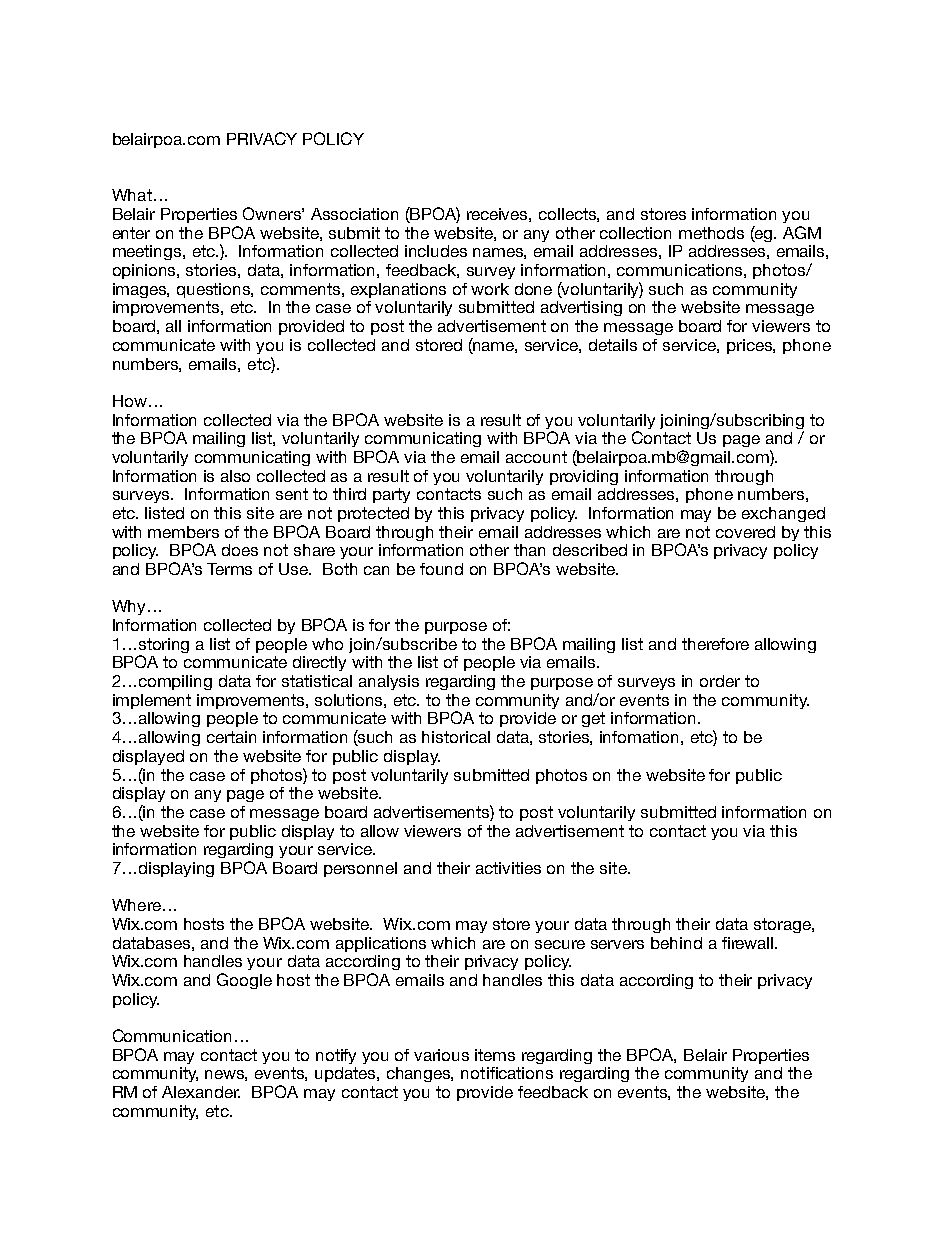  What do you see at coordinates (720, 681) in the page?
I see `order` at bounding box center [720, 681].
